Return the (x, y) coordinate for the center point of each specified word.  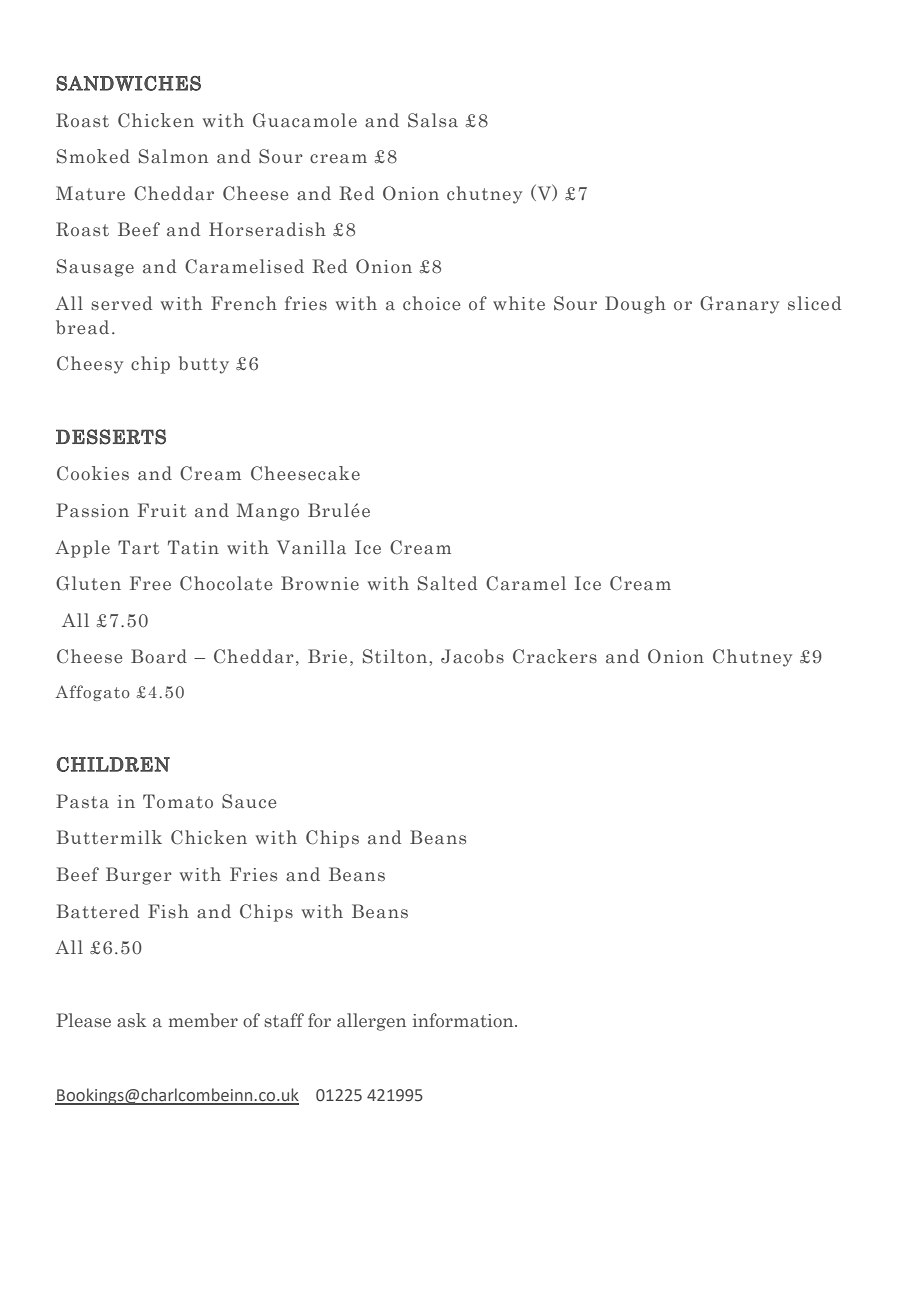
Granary (739, 305)
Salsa (433, 120)
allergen (371, 1022)
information (464, 1020)
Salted (447, 583)
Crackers (555, 656)
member (203, 1020)
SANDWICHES (128, 83)
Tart (138, 547)
